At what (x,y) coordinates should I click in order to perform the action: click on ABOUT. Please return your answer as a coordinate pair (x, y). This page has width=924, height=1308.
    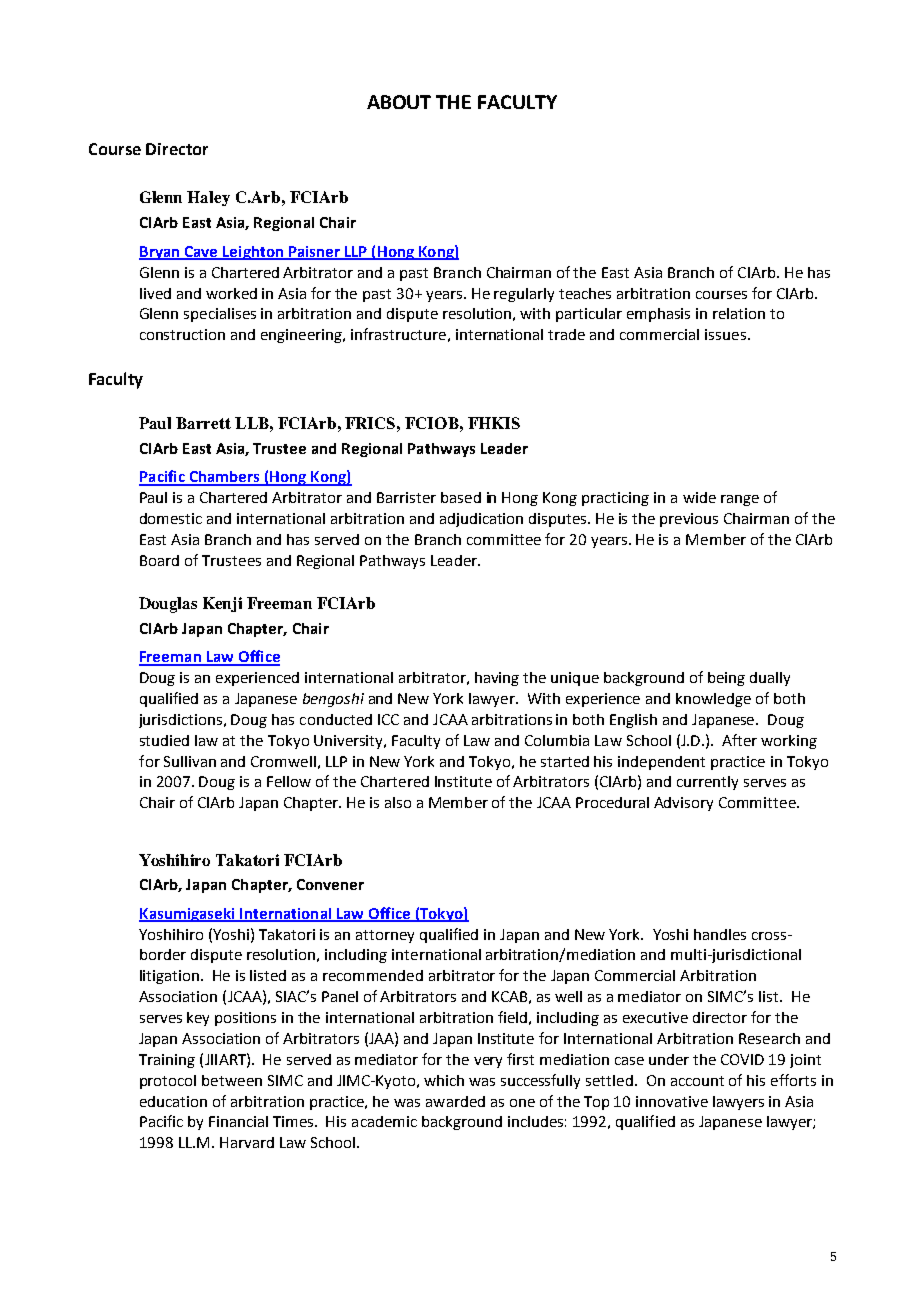
    Looking at the image, I should click on (399, 102).
